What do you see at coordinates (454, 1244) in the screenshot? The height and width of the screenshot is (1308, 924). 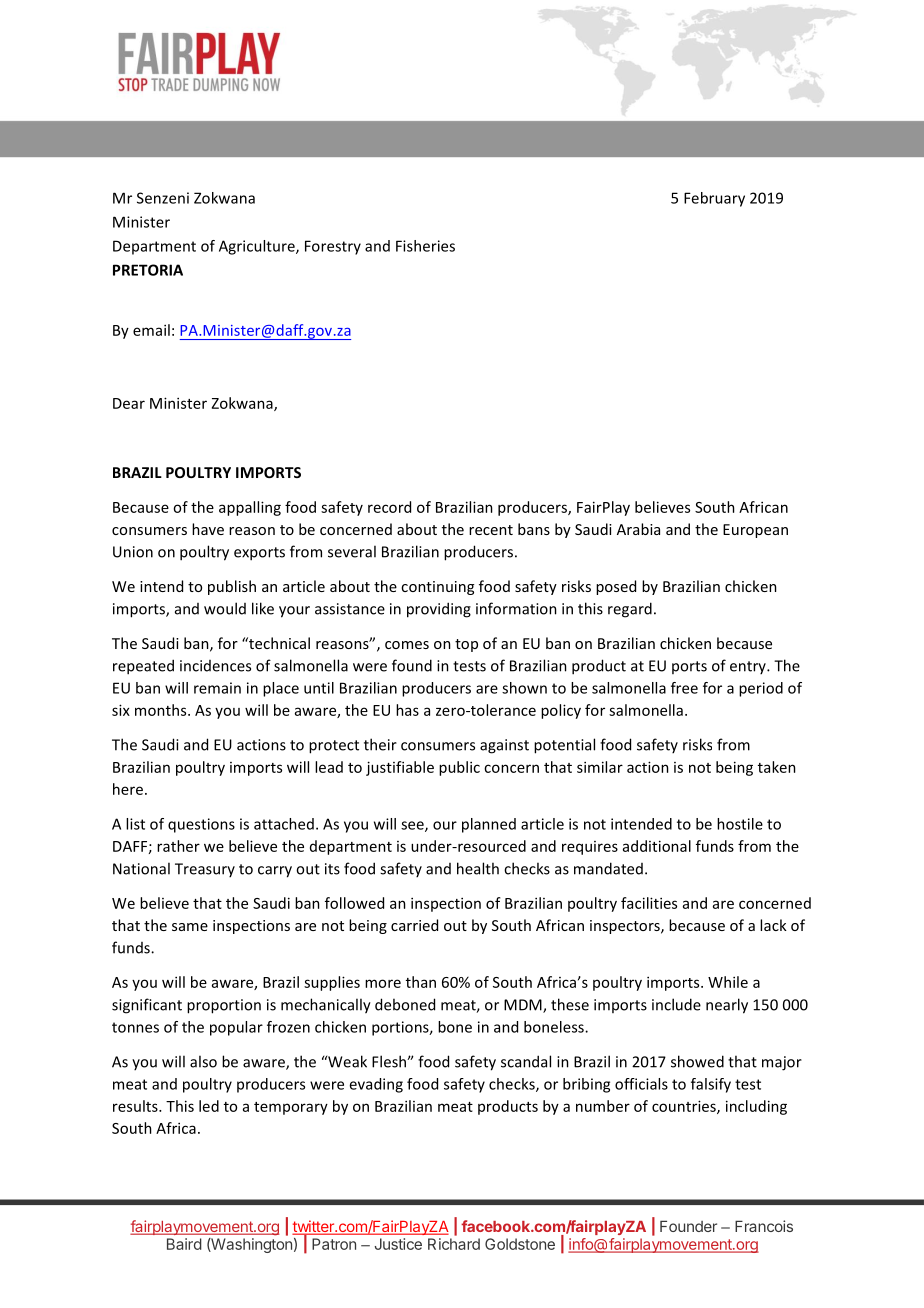 I see `Richard` at bounding box center [454, 1244].
